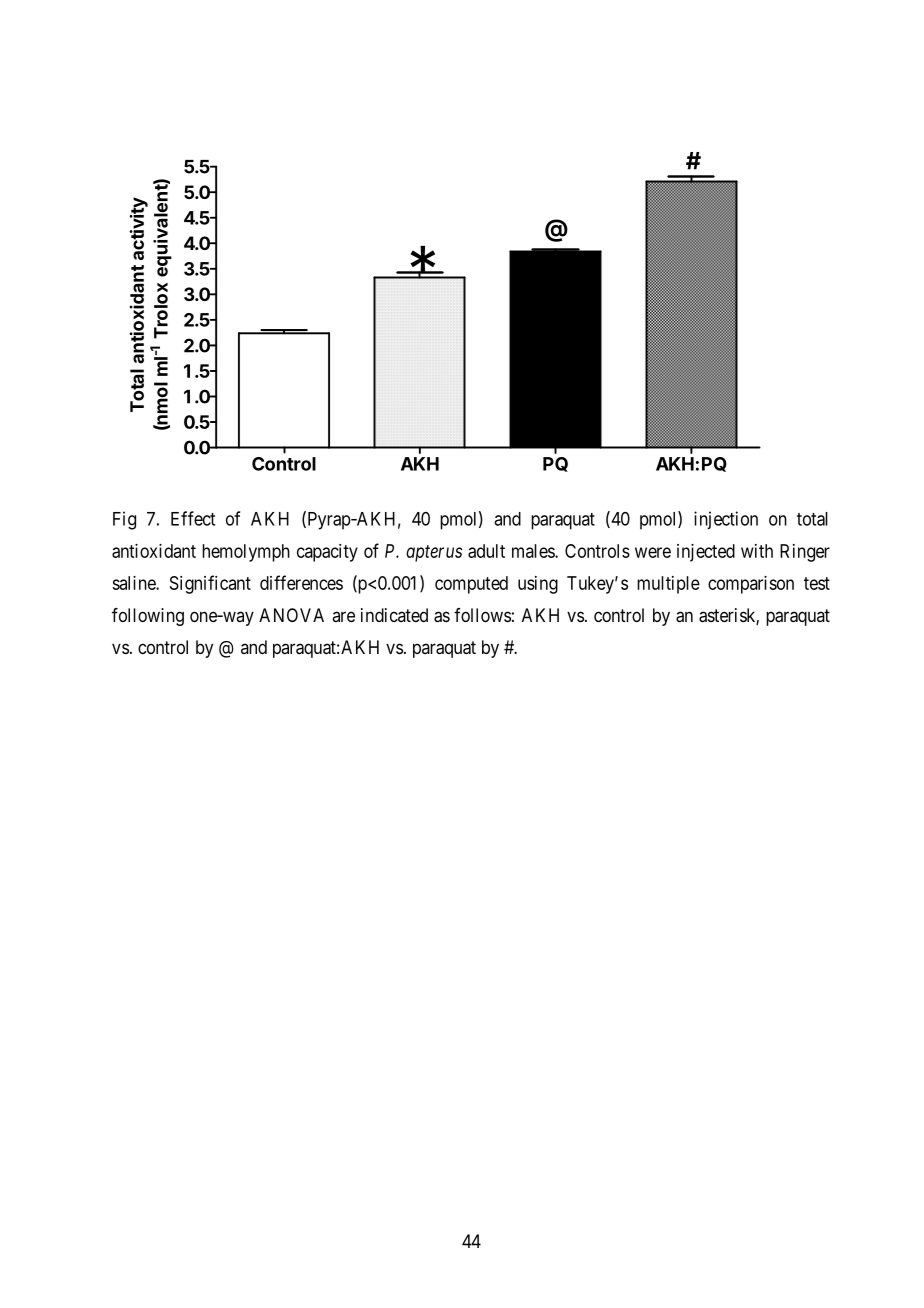  What do you see at coordinates (246, 553) in the page?
I see `hemolymph` at bounding box center [246, 553].
